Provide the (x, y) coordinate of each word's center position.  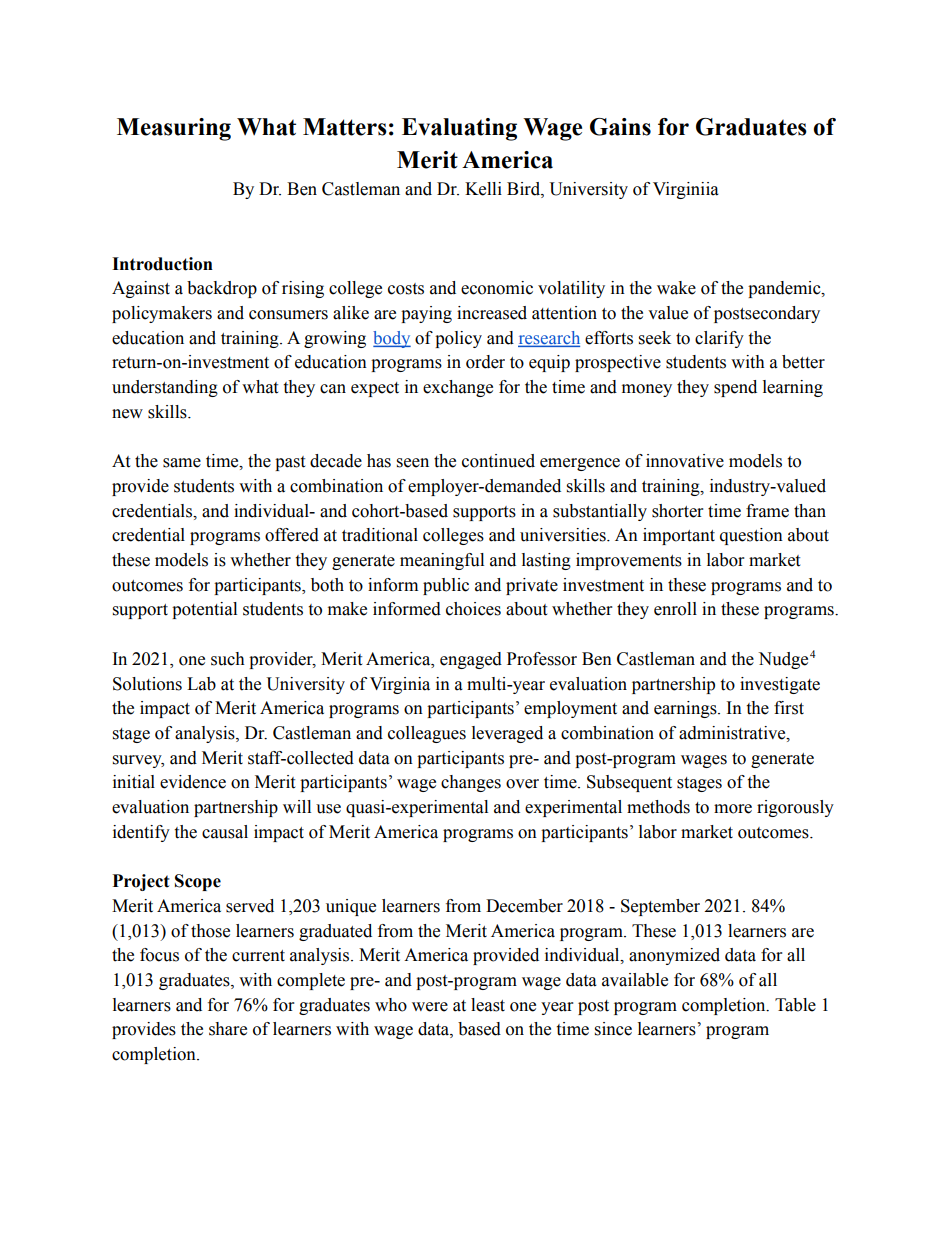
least (488, 1005)
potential (204, 610)
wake (676, 288)
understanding (165, 388)
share (228, 1029)
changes (471, 783)
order (485, 362)
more (733, 809)
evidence (193, 782)
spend (735, 388)
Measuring (174, 129)
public (446, 586)
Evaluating (459, 129)
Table (795, 1005)
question (751, 536)
